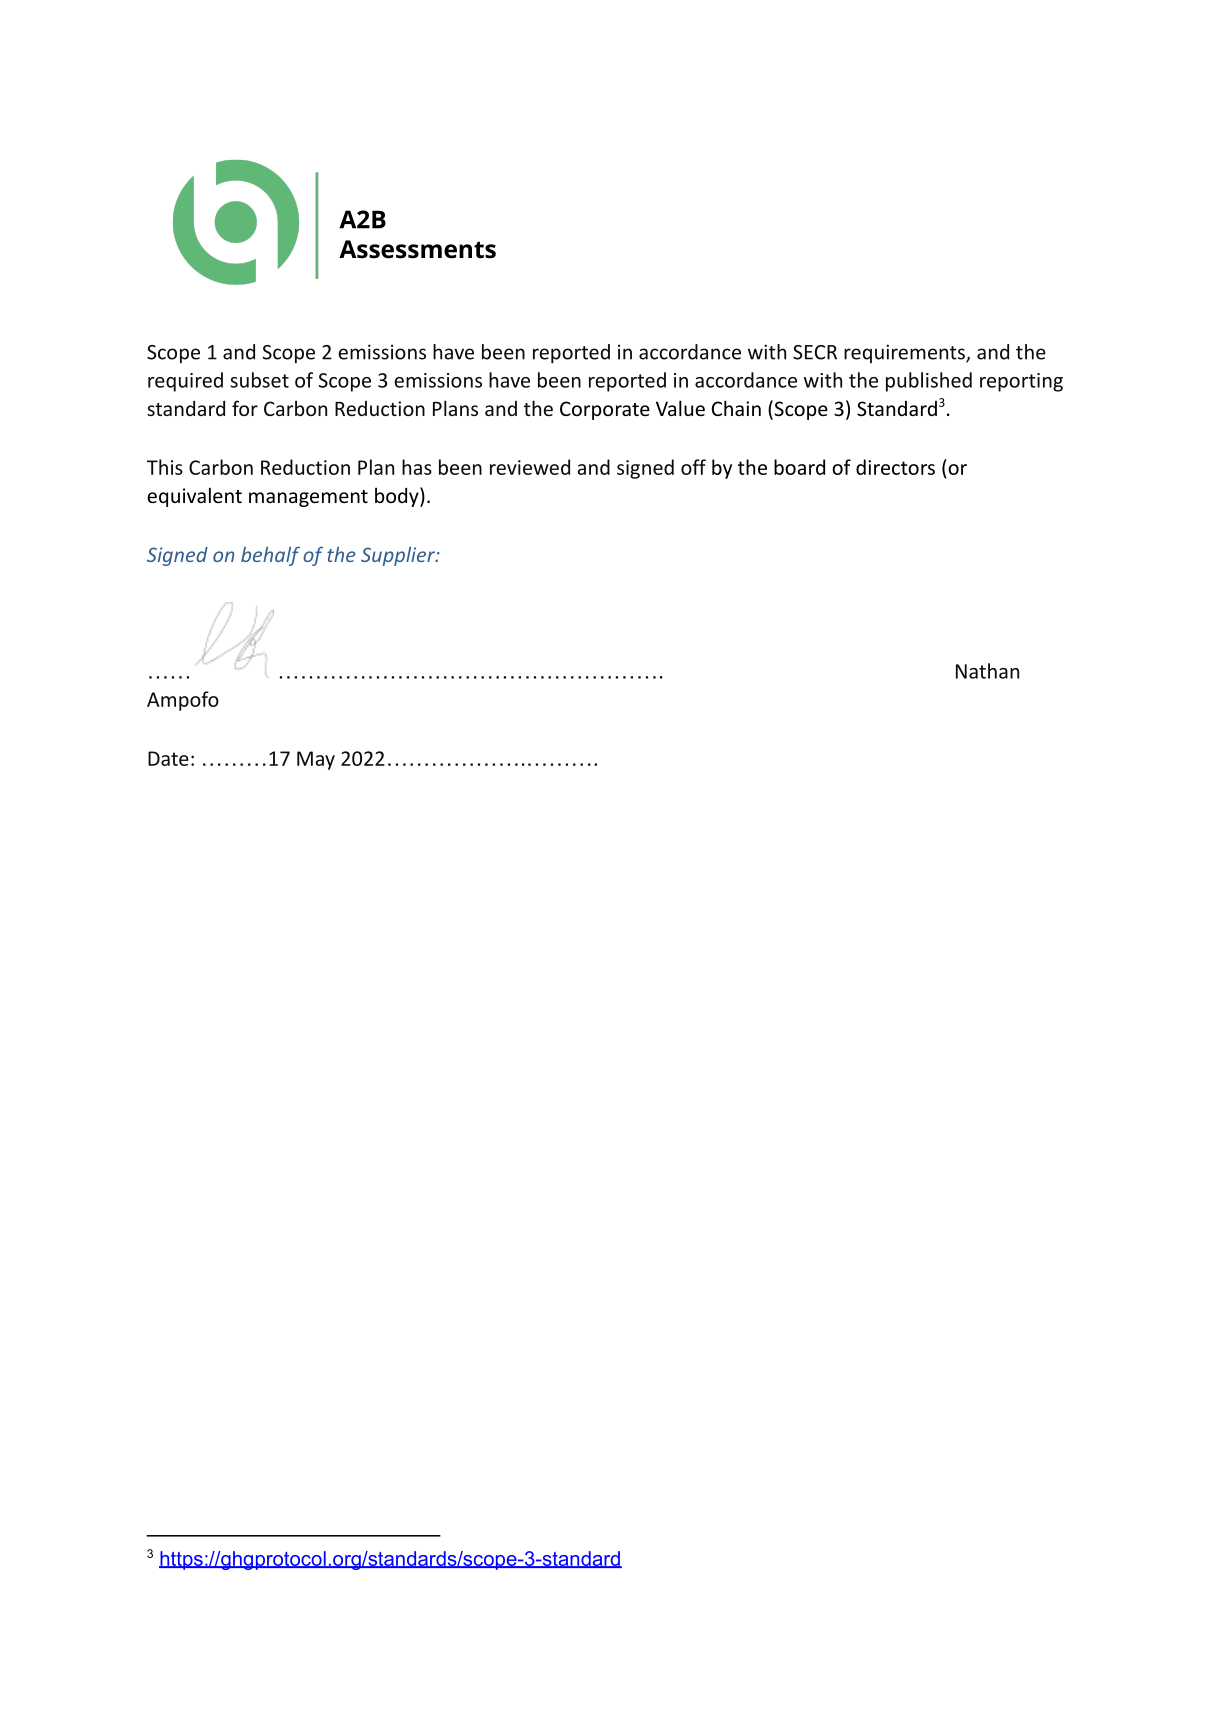 This document has height=1717, width=1215. Describe the element at coordinates (316, 760) in the document. I see `May` at that location.
